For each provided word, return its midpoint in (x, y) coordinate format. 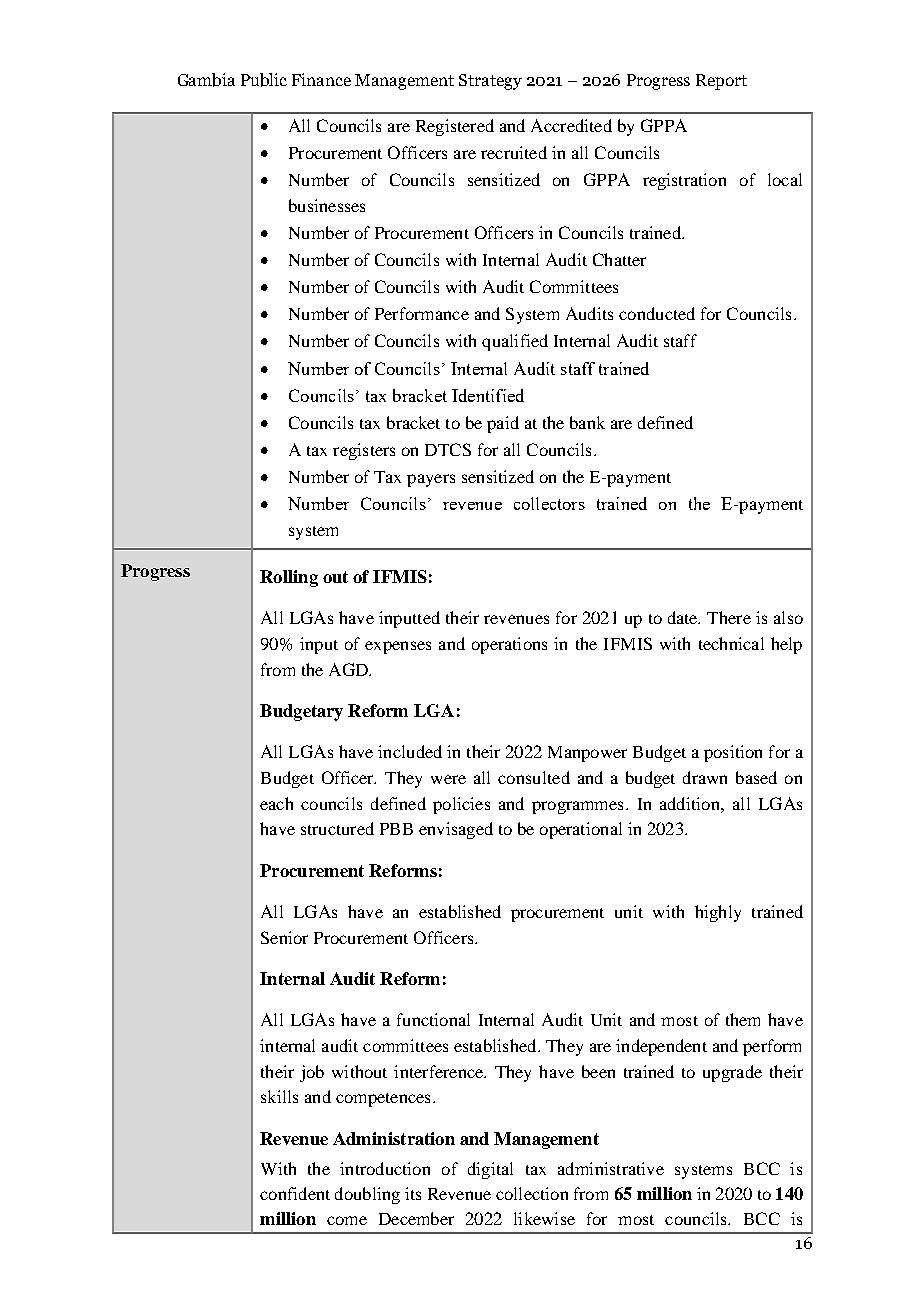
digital (490, 1170)
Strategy (490, 82)
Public (264, 80)
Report (721, 82)
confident (295, 1193)
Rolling (289, 578)
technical (731, 643)
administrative (611, 1168)
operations (509, 645)
